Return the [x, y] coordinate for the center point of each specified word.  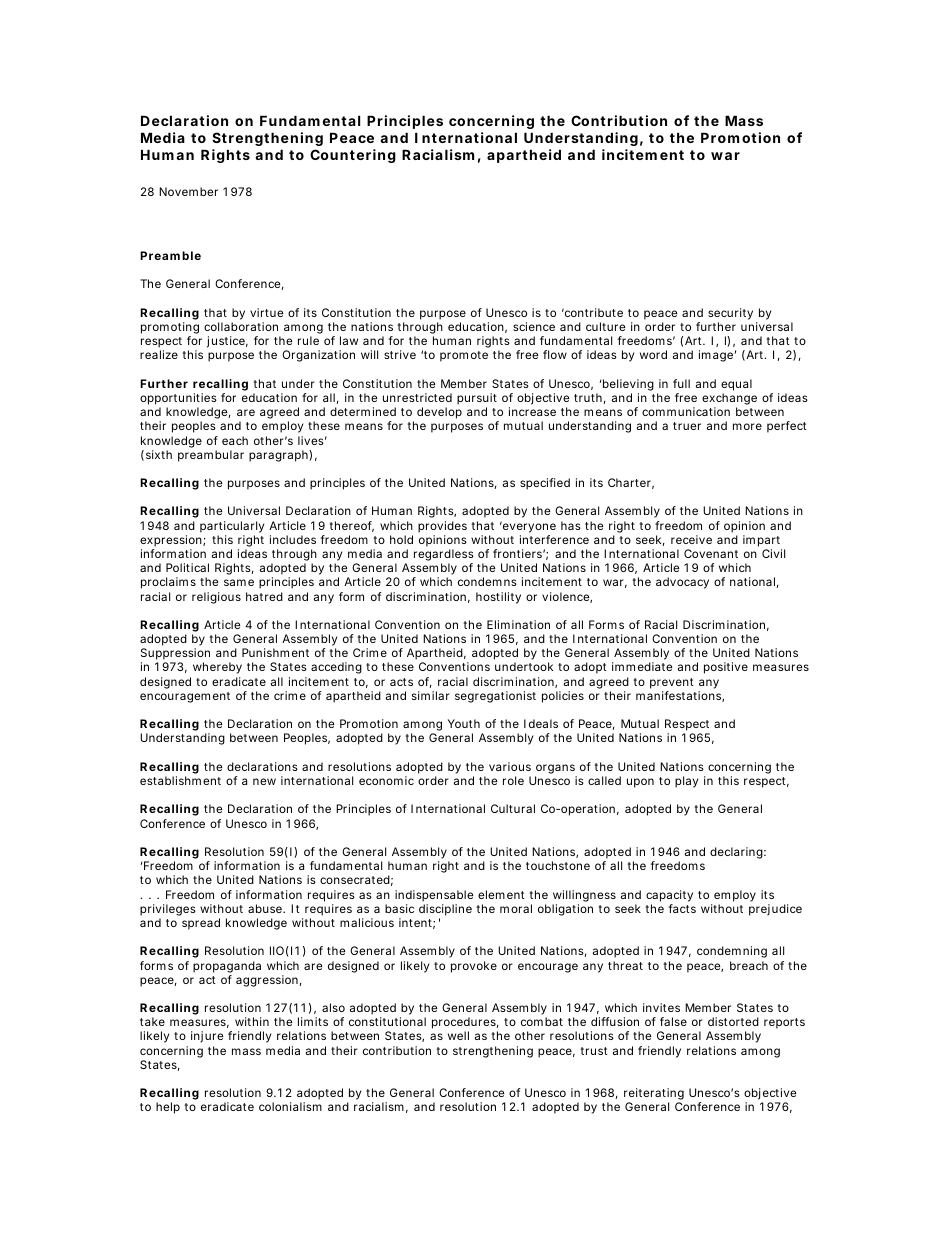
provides [442, 527]
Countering [353, 156]
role [513, 780]
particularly [232, 527]
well [458, 1035]
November [188, 191]
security [730, 314]
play [686, 782]
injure [207, 1037]
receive [691, 539]
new [264, 781]
